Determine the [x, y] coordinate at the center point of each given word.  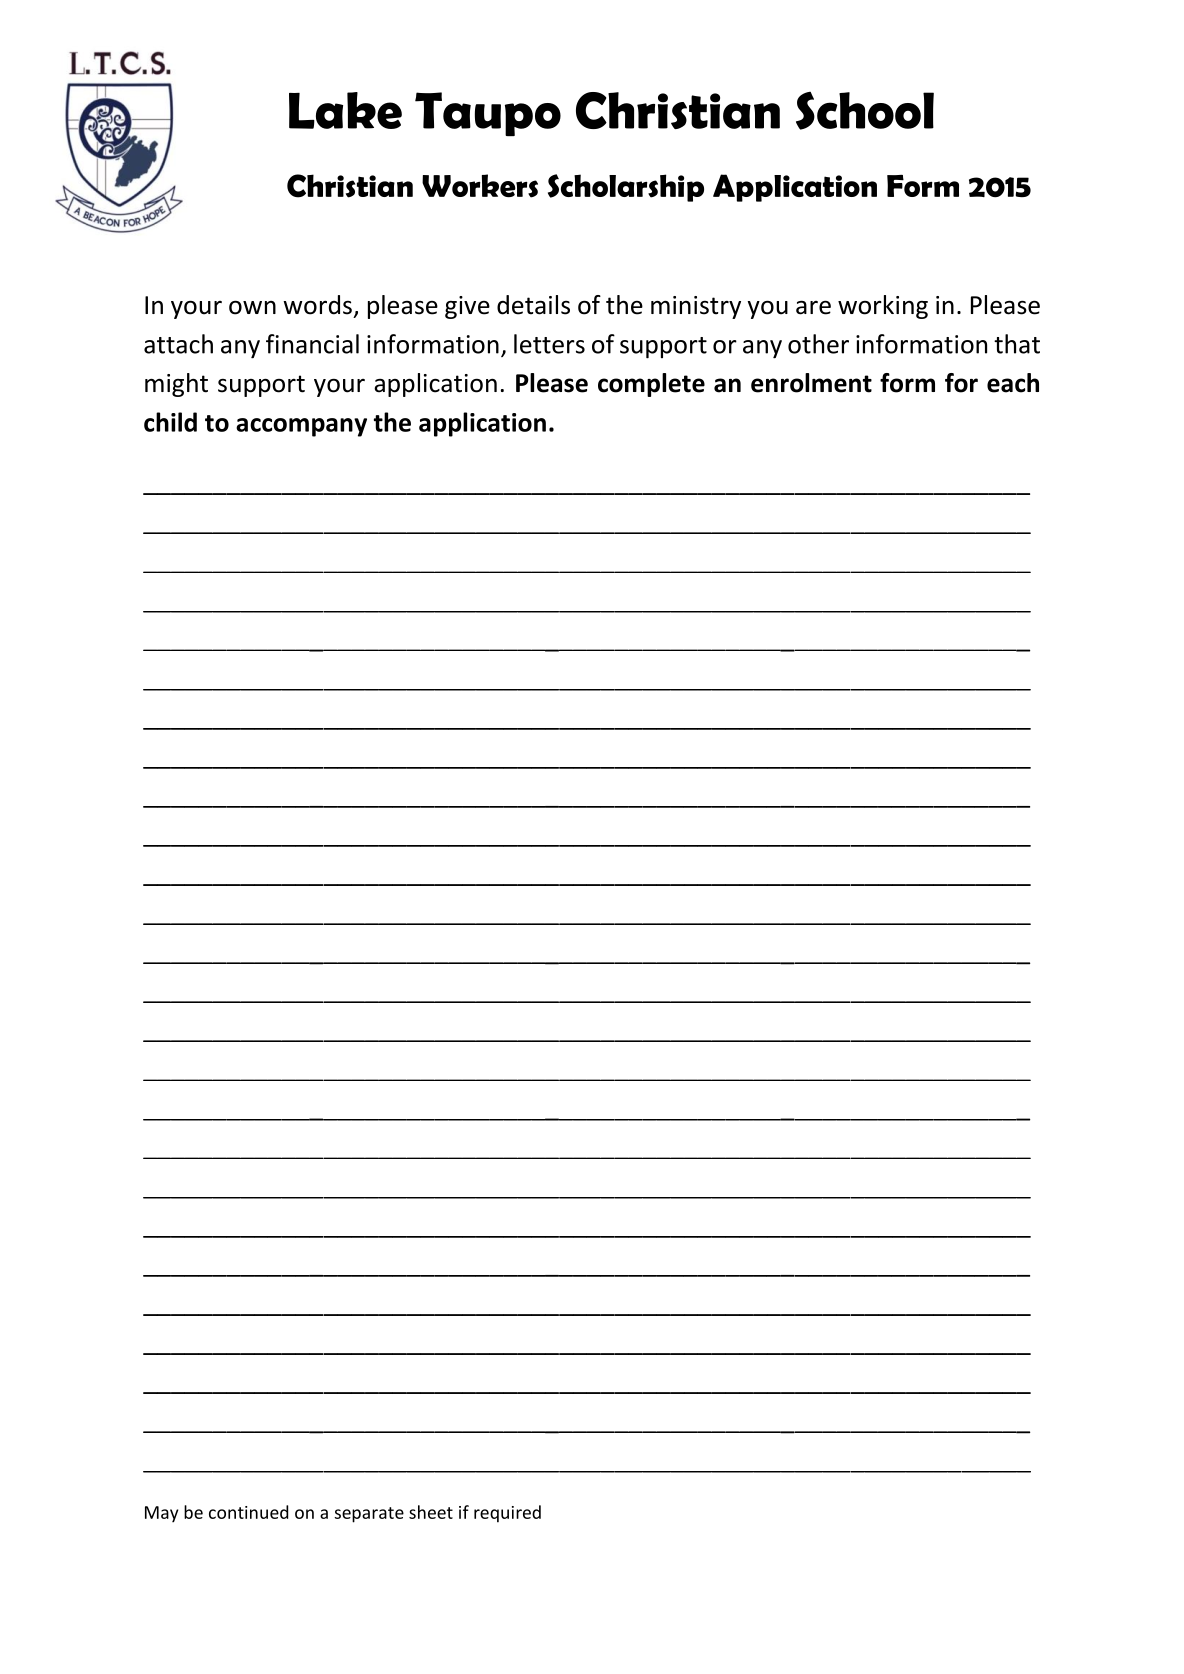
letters [549, 344]
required [507, 1514]
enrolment [811, 383]
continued [248, 1512]
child [170, 422]
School [865, 111]
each [1013, 383]
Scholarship [626, 188]
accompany [301, 427]
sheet [431, 1512]
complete [651, 385]
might [176, 385]
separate [369, 1515]
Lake [345, 110]
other [818, 344]
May [161, 1514]
